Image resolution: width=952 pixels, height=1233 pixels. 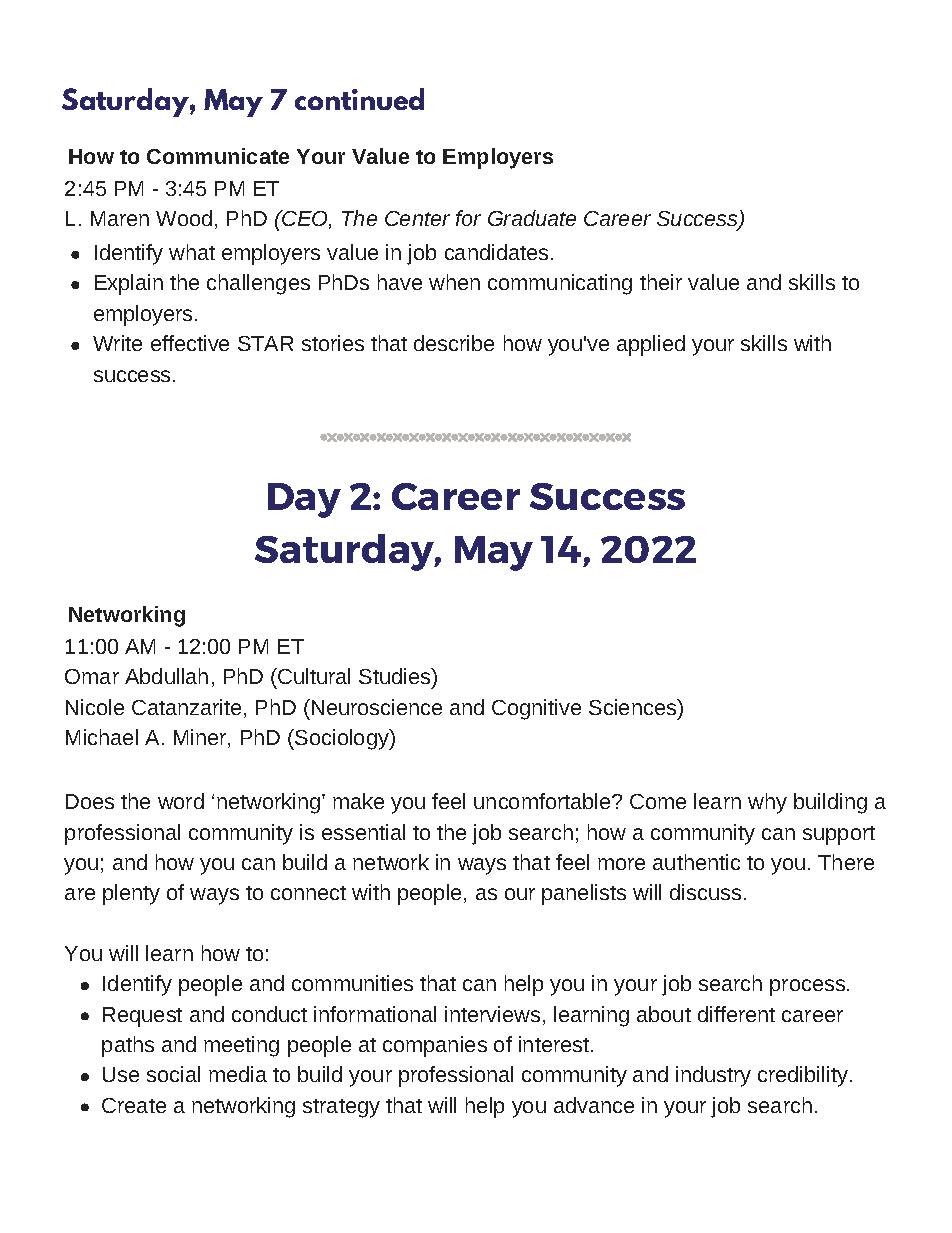 What do you see at coordinates (396, 678) in the screenshot?
I see `Studies` at bounding box center [396, 678].
